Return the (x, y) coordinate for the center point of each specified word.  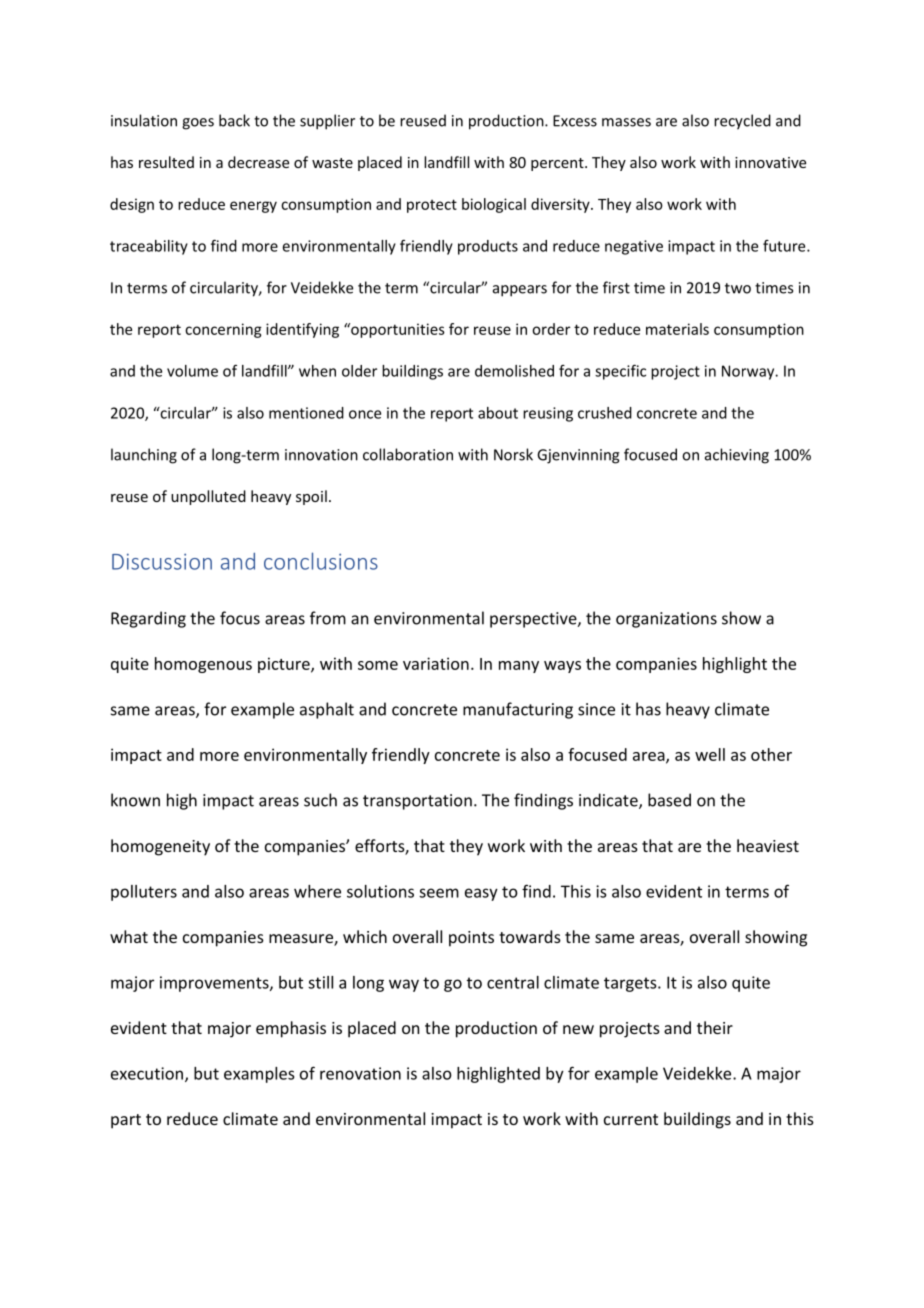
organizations (666, 620)
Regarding (148, 619)
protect (432, 206)
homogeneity (160, 847)
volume (192, 371)
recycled (742, 122)
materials (677, 329)
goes (198, 124)
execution (147, 1073)
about (498, 413)
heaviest (768, 845)
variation (436, 663)
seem (439, 893)
